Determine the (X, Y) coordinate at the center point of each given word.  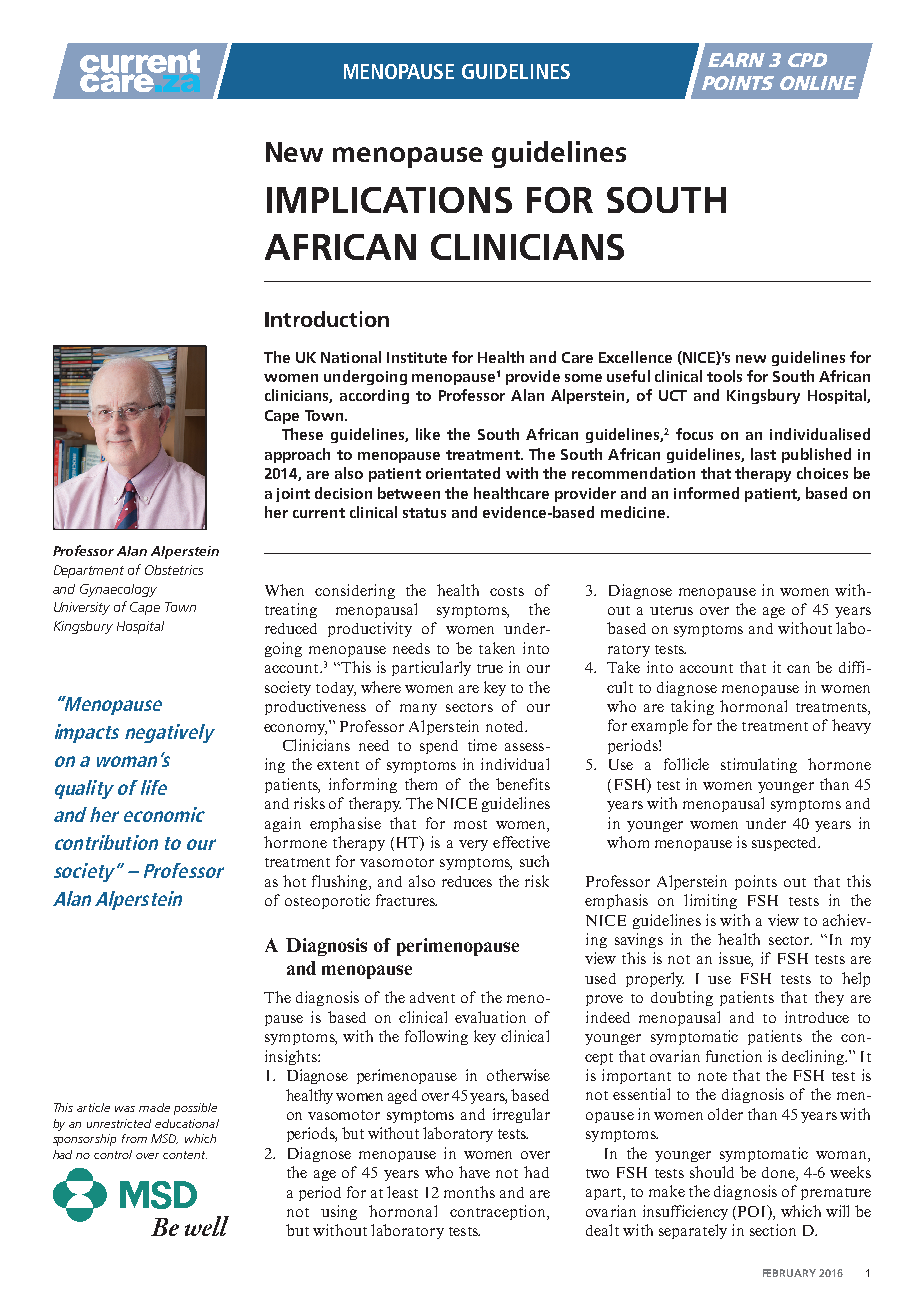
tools (724, 376)
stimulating (759, 765)
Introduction (327, 319)
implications (389, 200)
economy (295, 729)
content (185, 1155)
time (482, 745)
